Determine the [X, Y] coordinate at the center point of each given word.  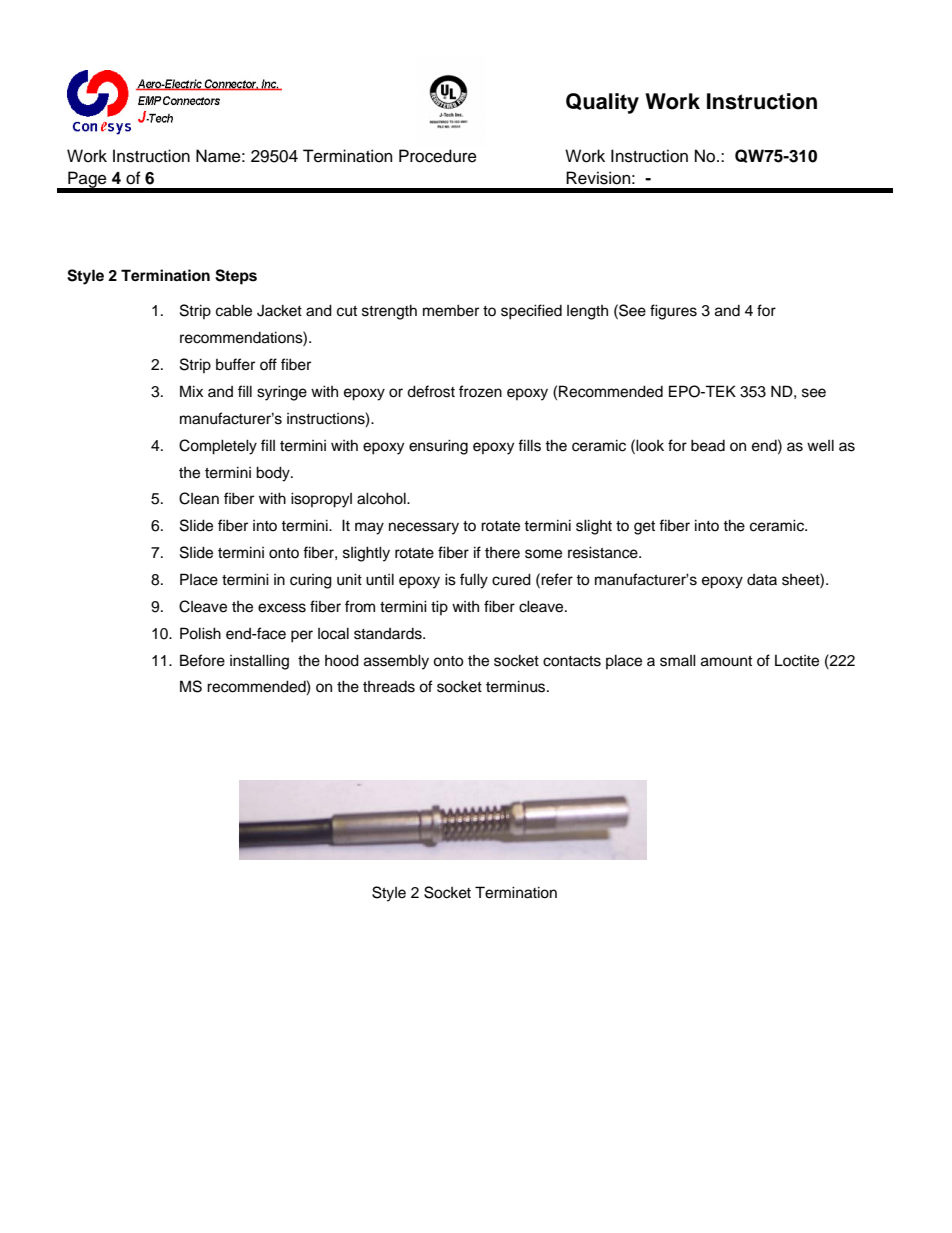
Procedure [438, 156]
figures [673, 312]
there [502, 553]
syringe [282, 393]
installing [259, 662]
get [644, 528]
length [587, 312]
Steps [236, 277]
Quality [602, 103]
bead [708, 445]
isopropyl [321, 500]
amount [726, 661]
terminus [517, 686]
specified [531, 312]
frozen [480, 391]
